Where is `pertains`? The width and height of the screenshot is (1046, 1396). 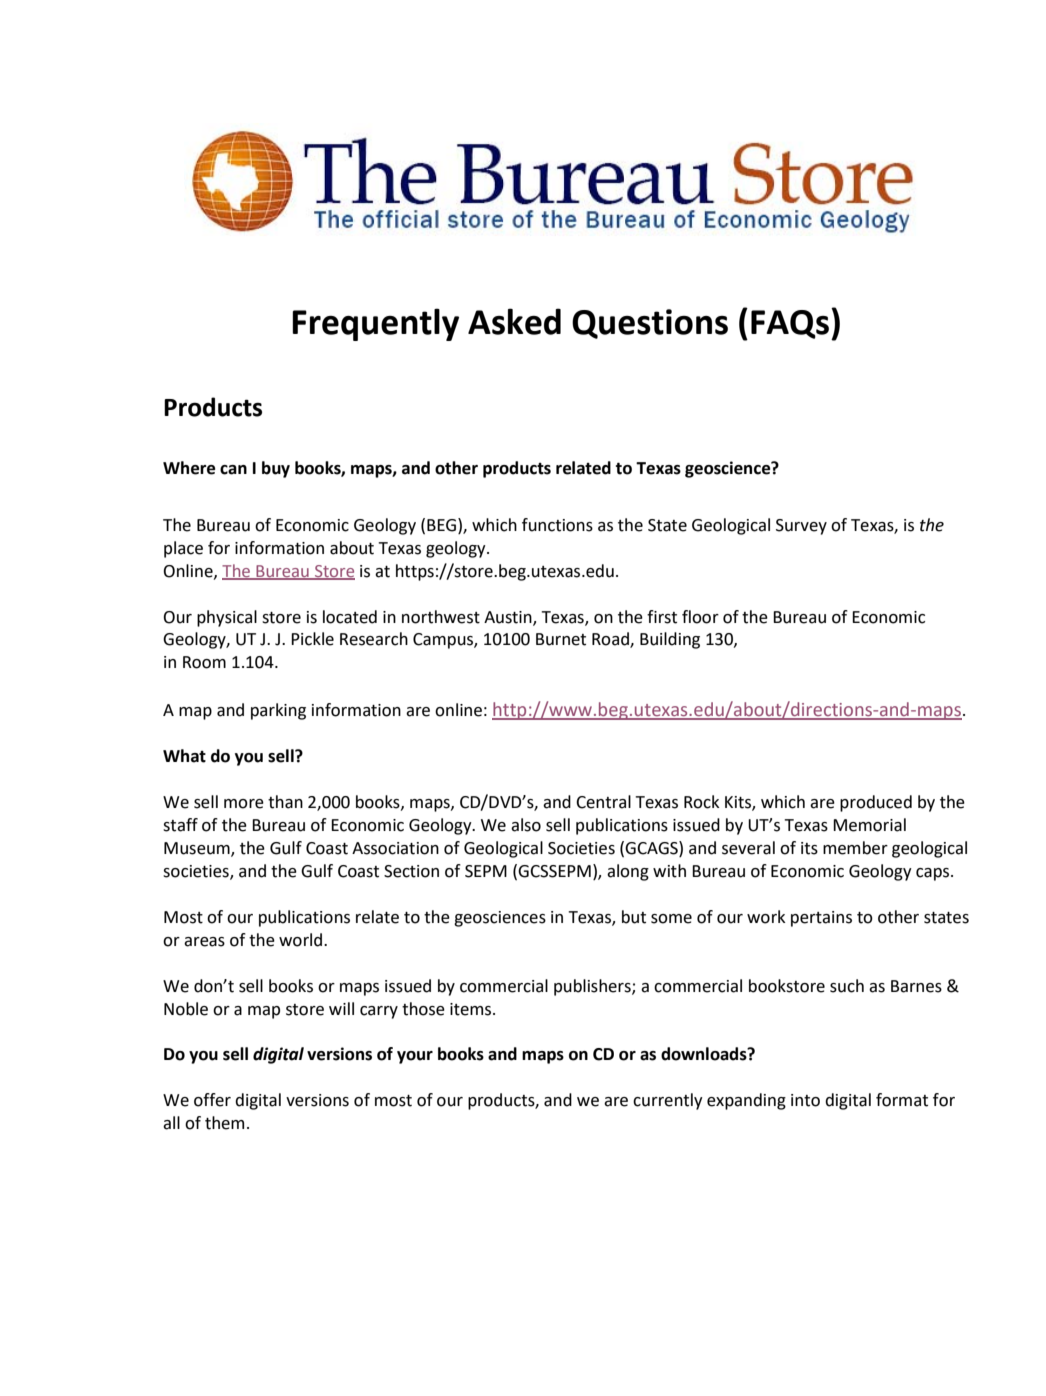 pertains is located at coordinates (821, 919).
